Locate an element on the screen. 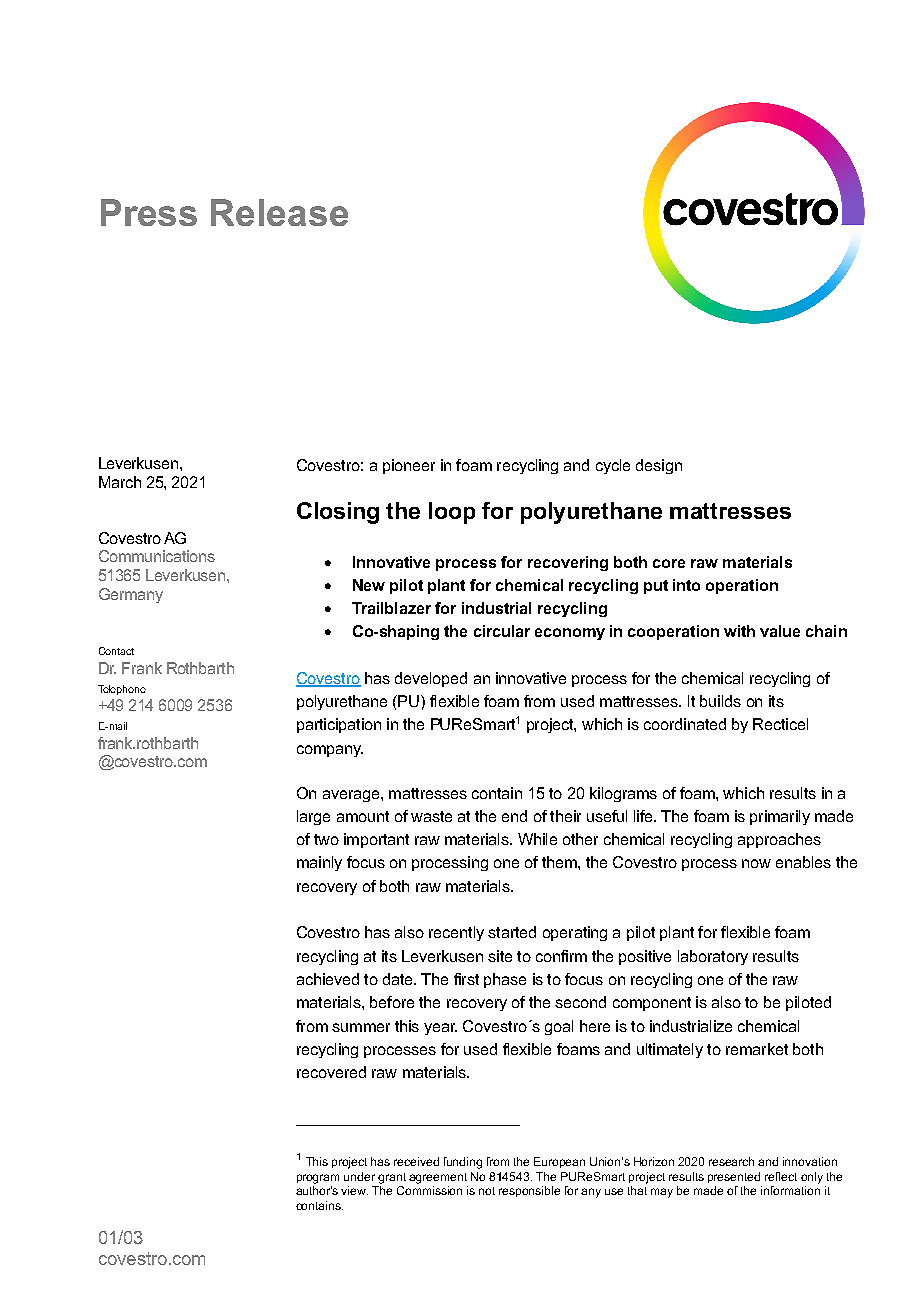 This screenshot has height=1308, width=924. waste is located at coordinates (431, 816).
